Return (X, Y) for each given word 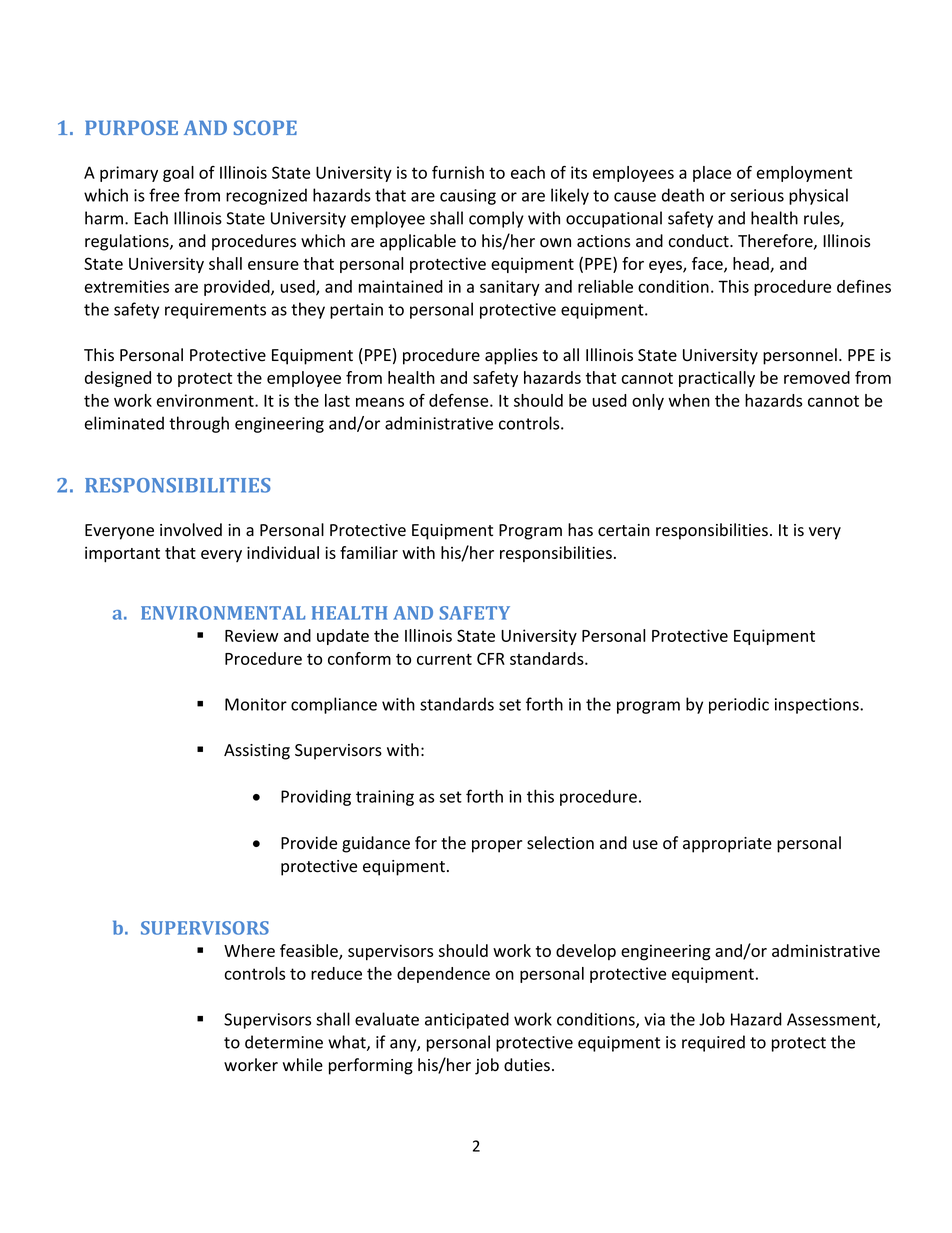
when (689, 400)
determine (284, 1042)
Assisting (257, 752)
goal (178, 174)
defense (460, 400)
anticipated (467, 1020)
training (385, 798)
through (199, 424)
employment (804, 174)
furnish (458, 172)
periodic (739, 705)
